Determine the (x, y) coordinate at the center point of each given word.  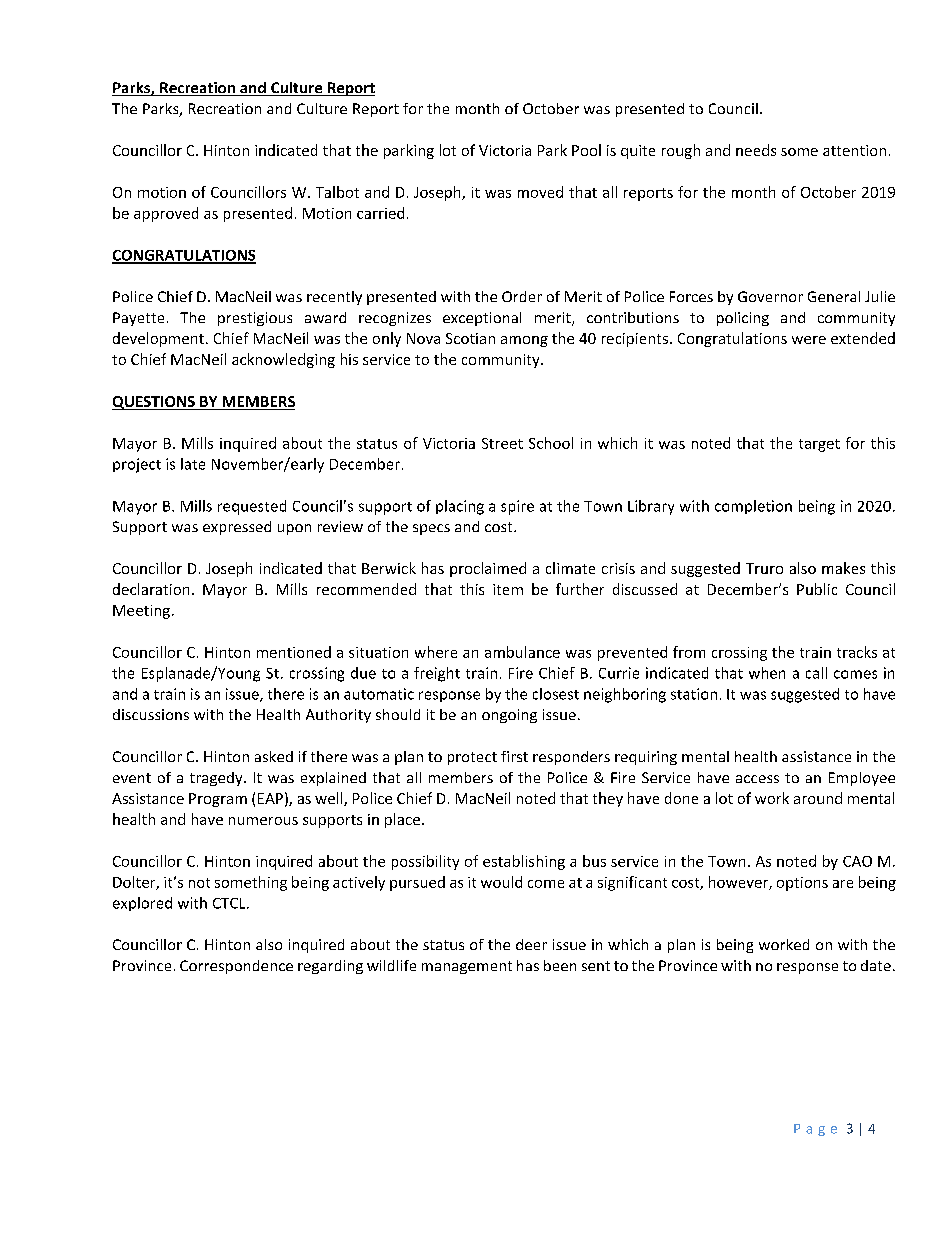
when (767, 673)
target (819, 445)
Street (502, 443)
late (193, 464)
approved (166, 214)
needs (756, 150)
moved (540, 192)
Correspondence (236, 967)
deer (531, 944)
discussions (151, 714)
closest (556, 694)
